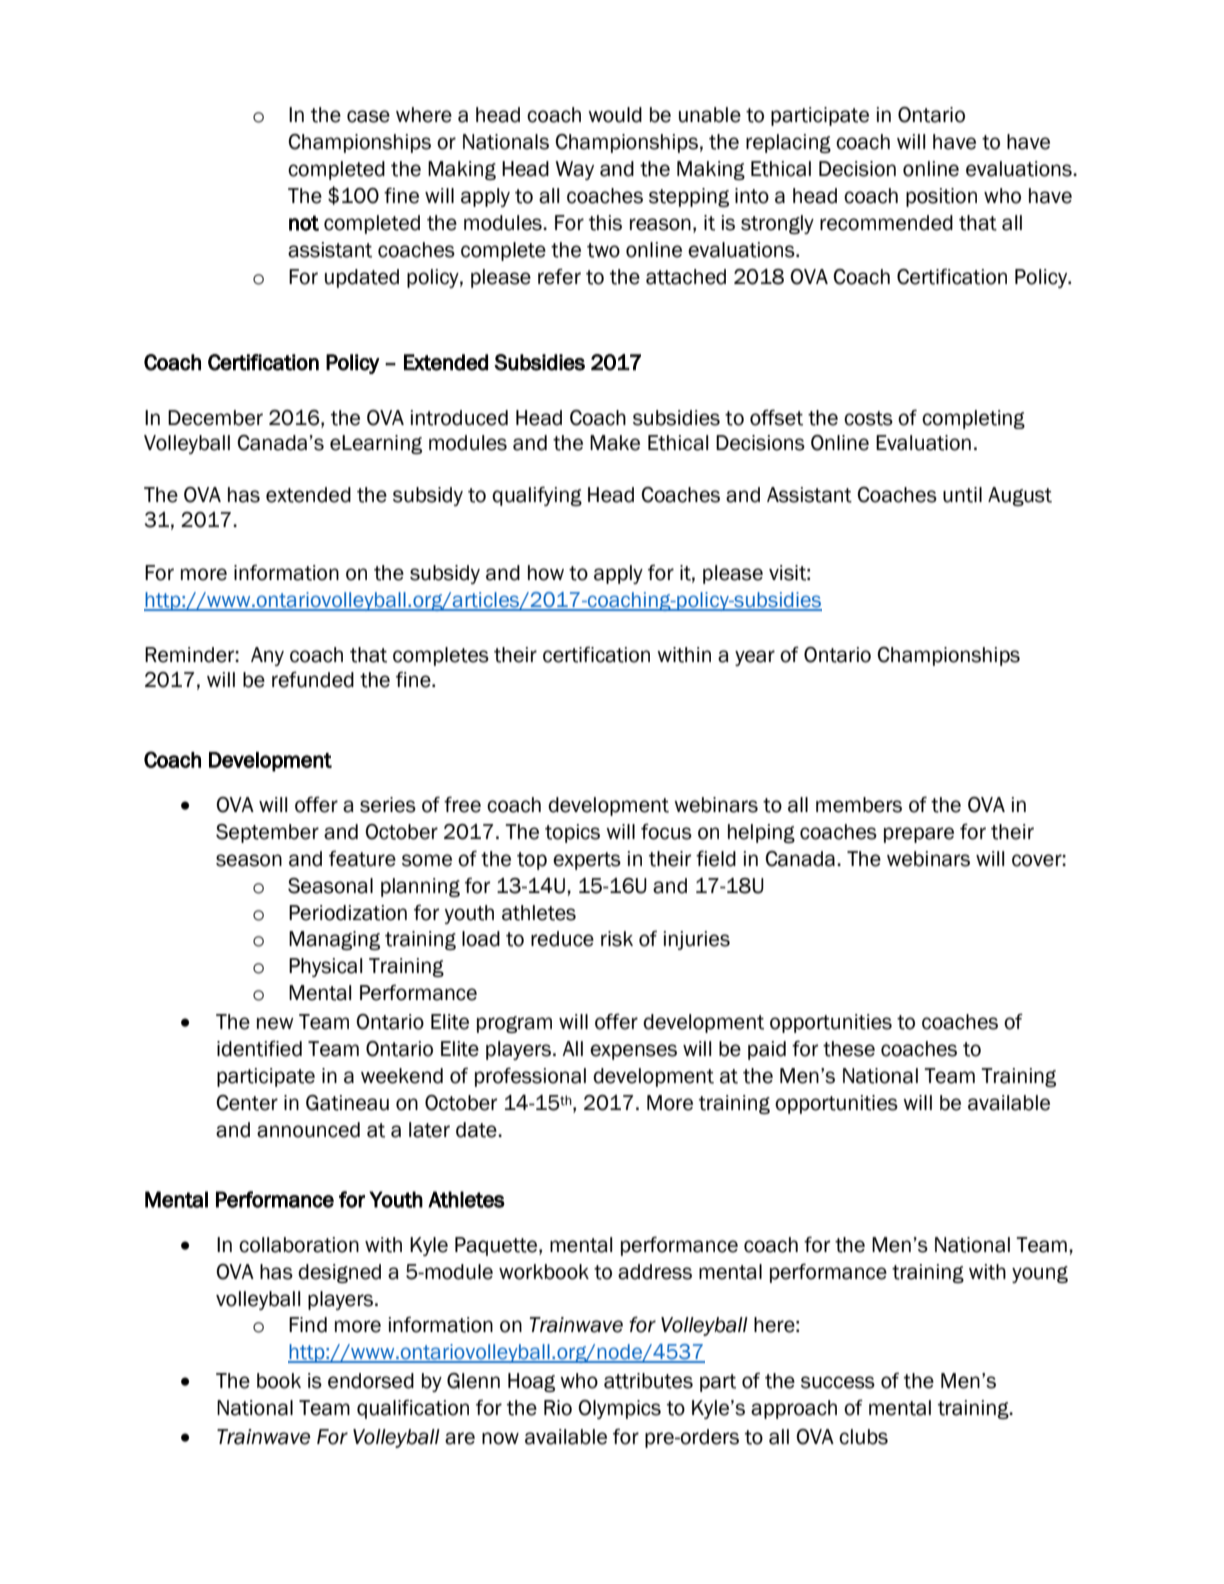 The height and width of the screenshot is (1584, 1224). I want to click on would, so click(615, 115).
